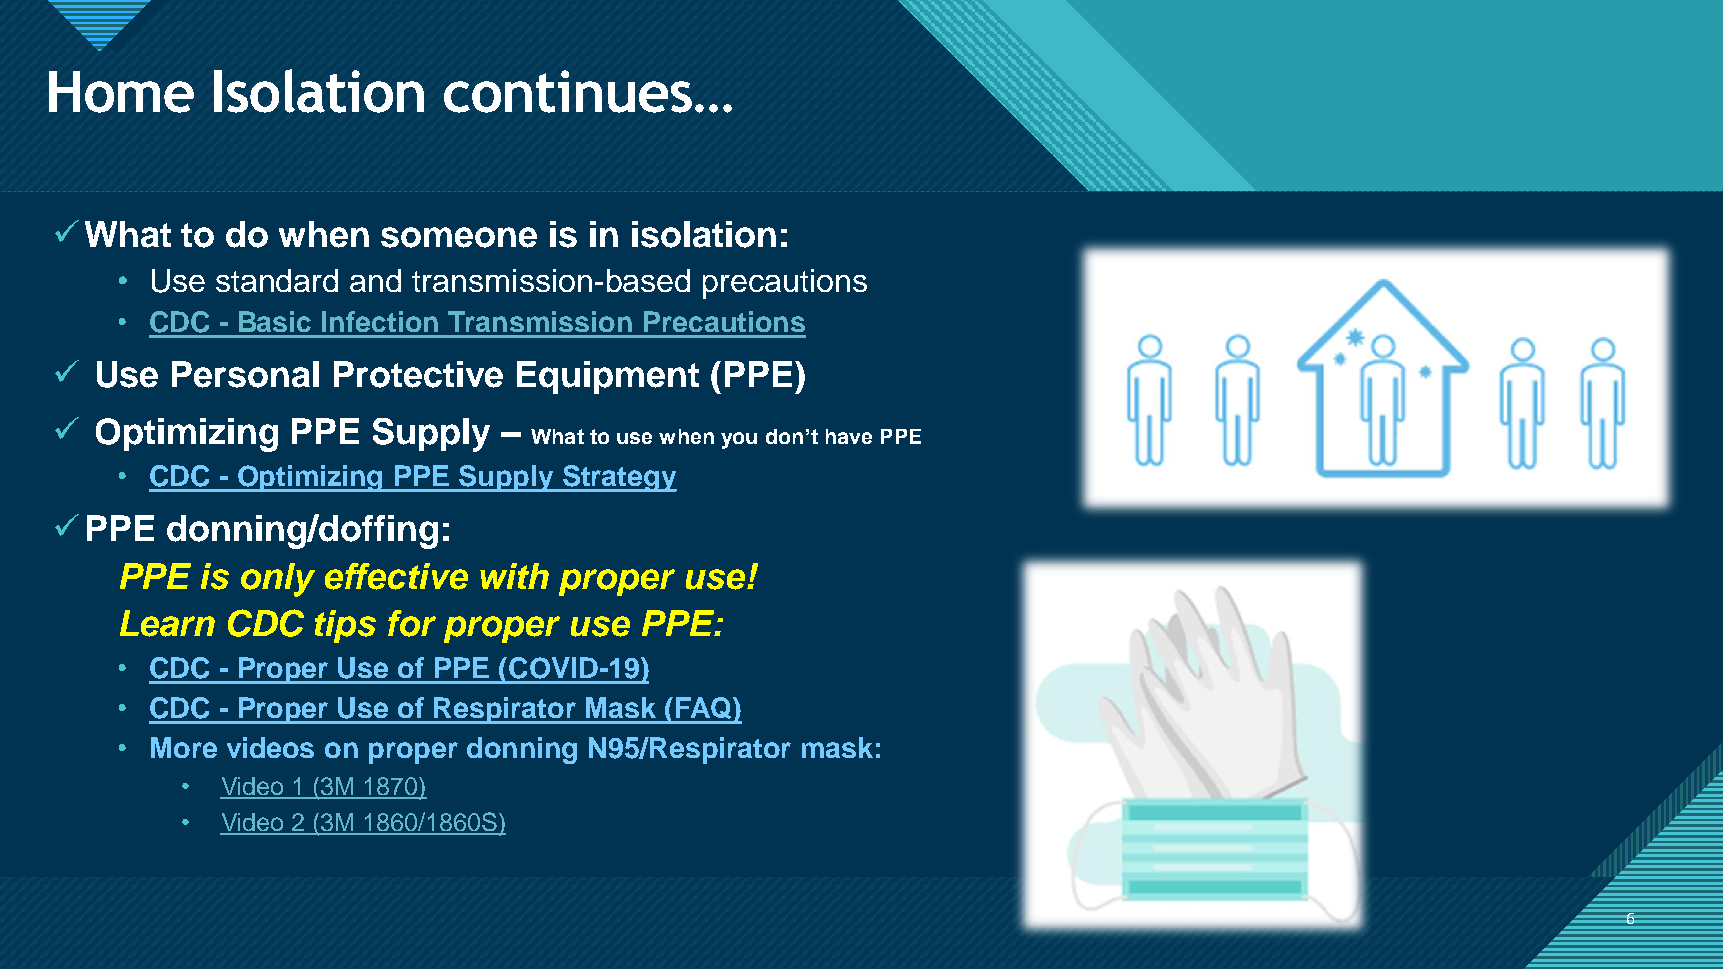  What do you see at coordinates (418, 374) in the image?
I see `Protective` at bounding box center [418, 374].
